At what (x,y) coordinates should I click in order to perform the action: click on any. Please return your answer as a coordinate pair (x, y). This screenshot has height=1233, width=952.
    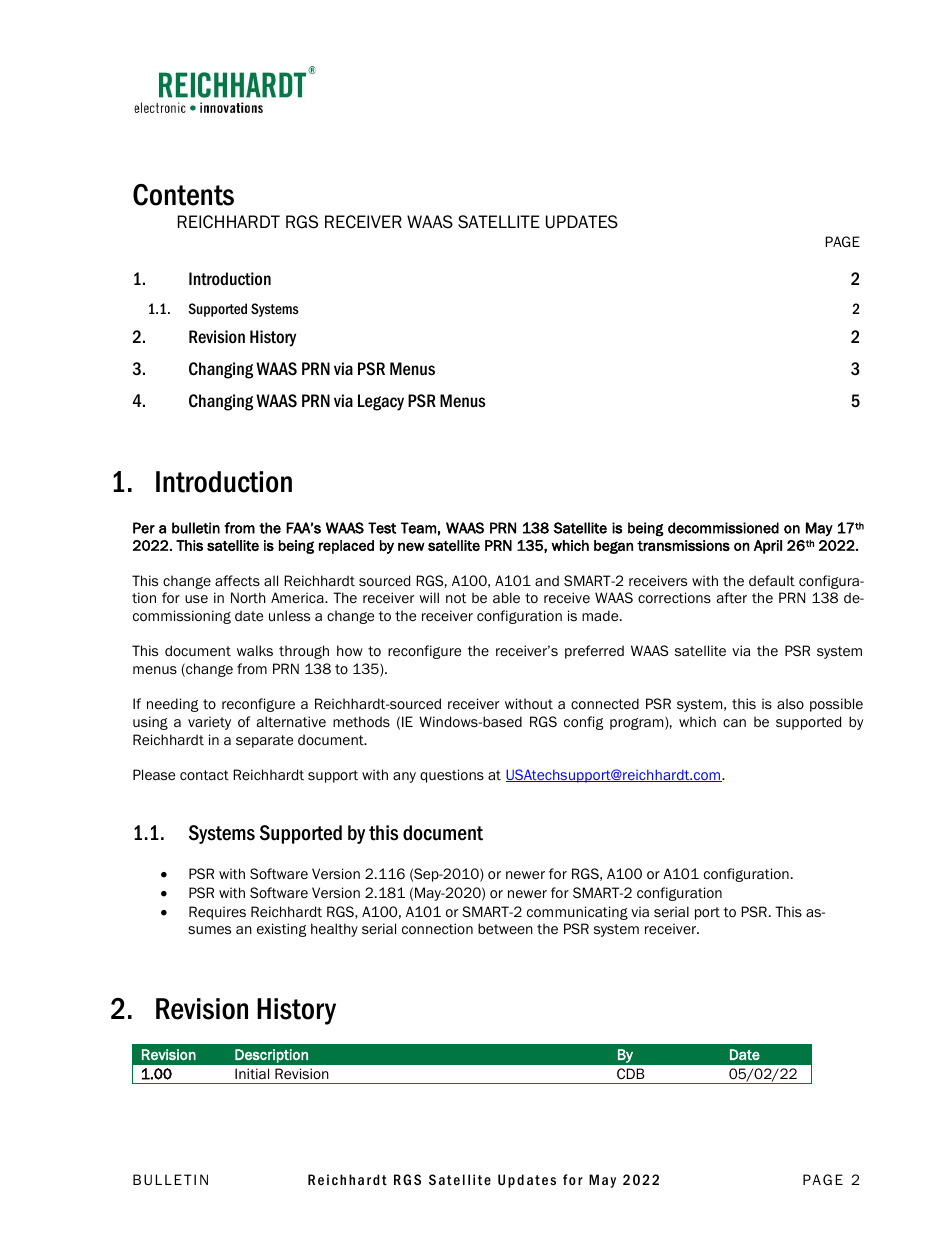
    Looking at the image, I should click on (404, 777).
